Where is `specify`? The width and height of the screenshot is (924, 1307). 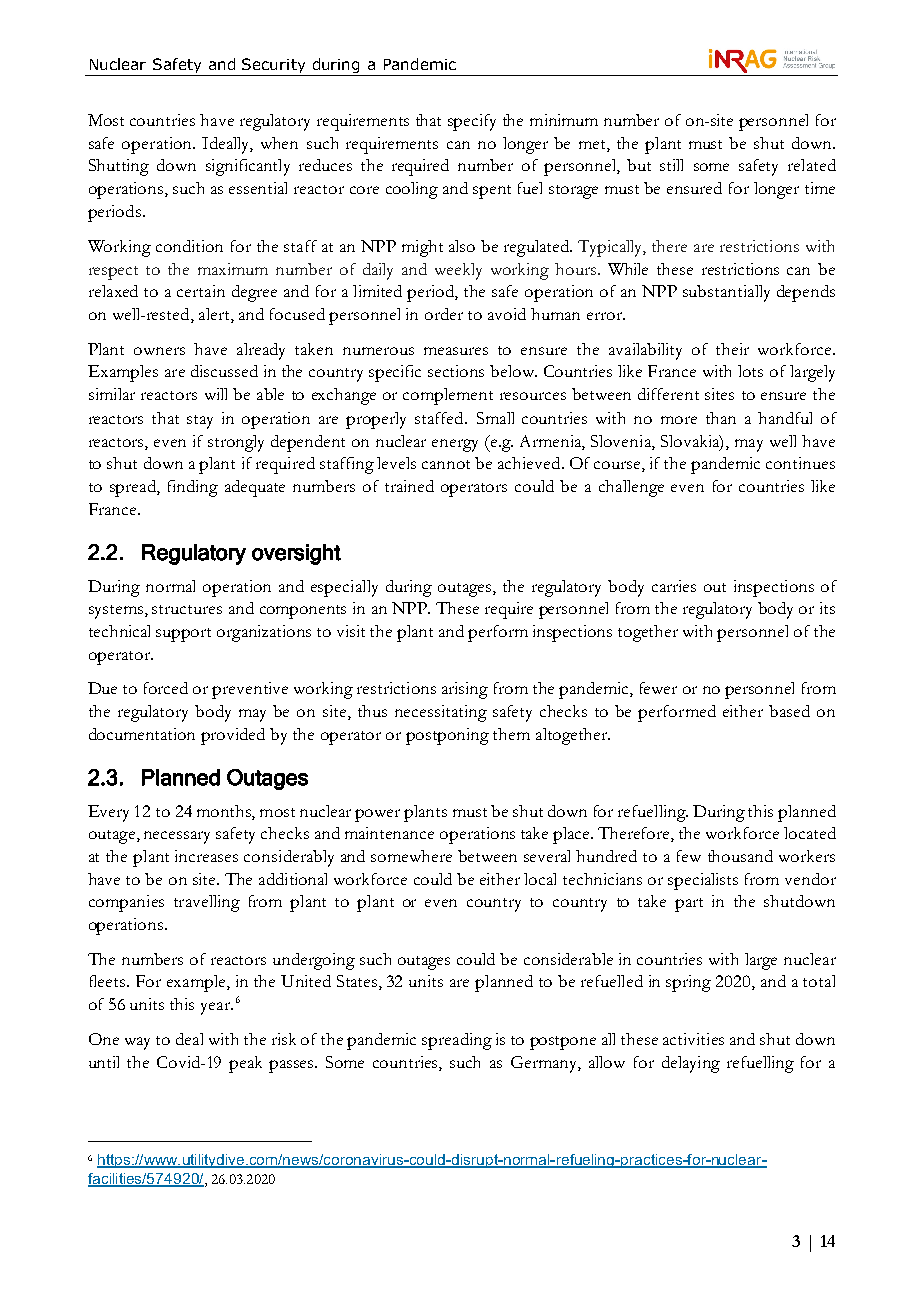 specify is located at coordinates (472, 122).
